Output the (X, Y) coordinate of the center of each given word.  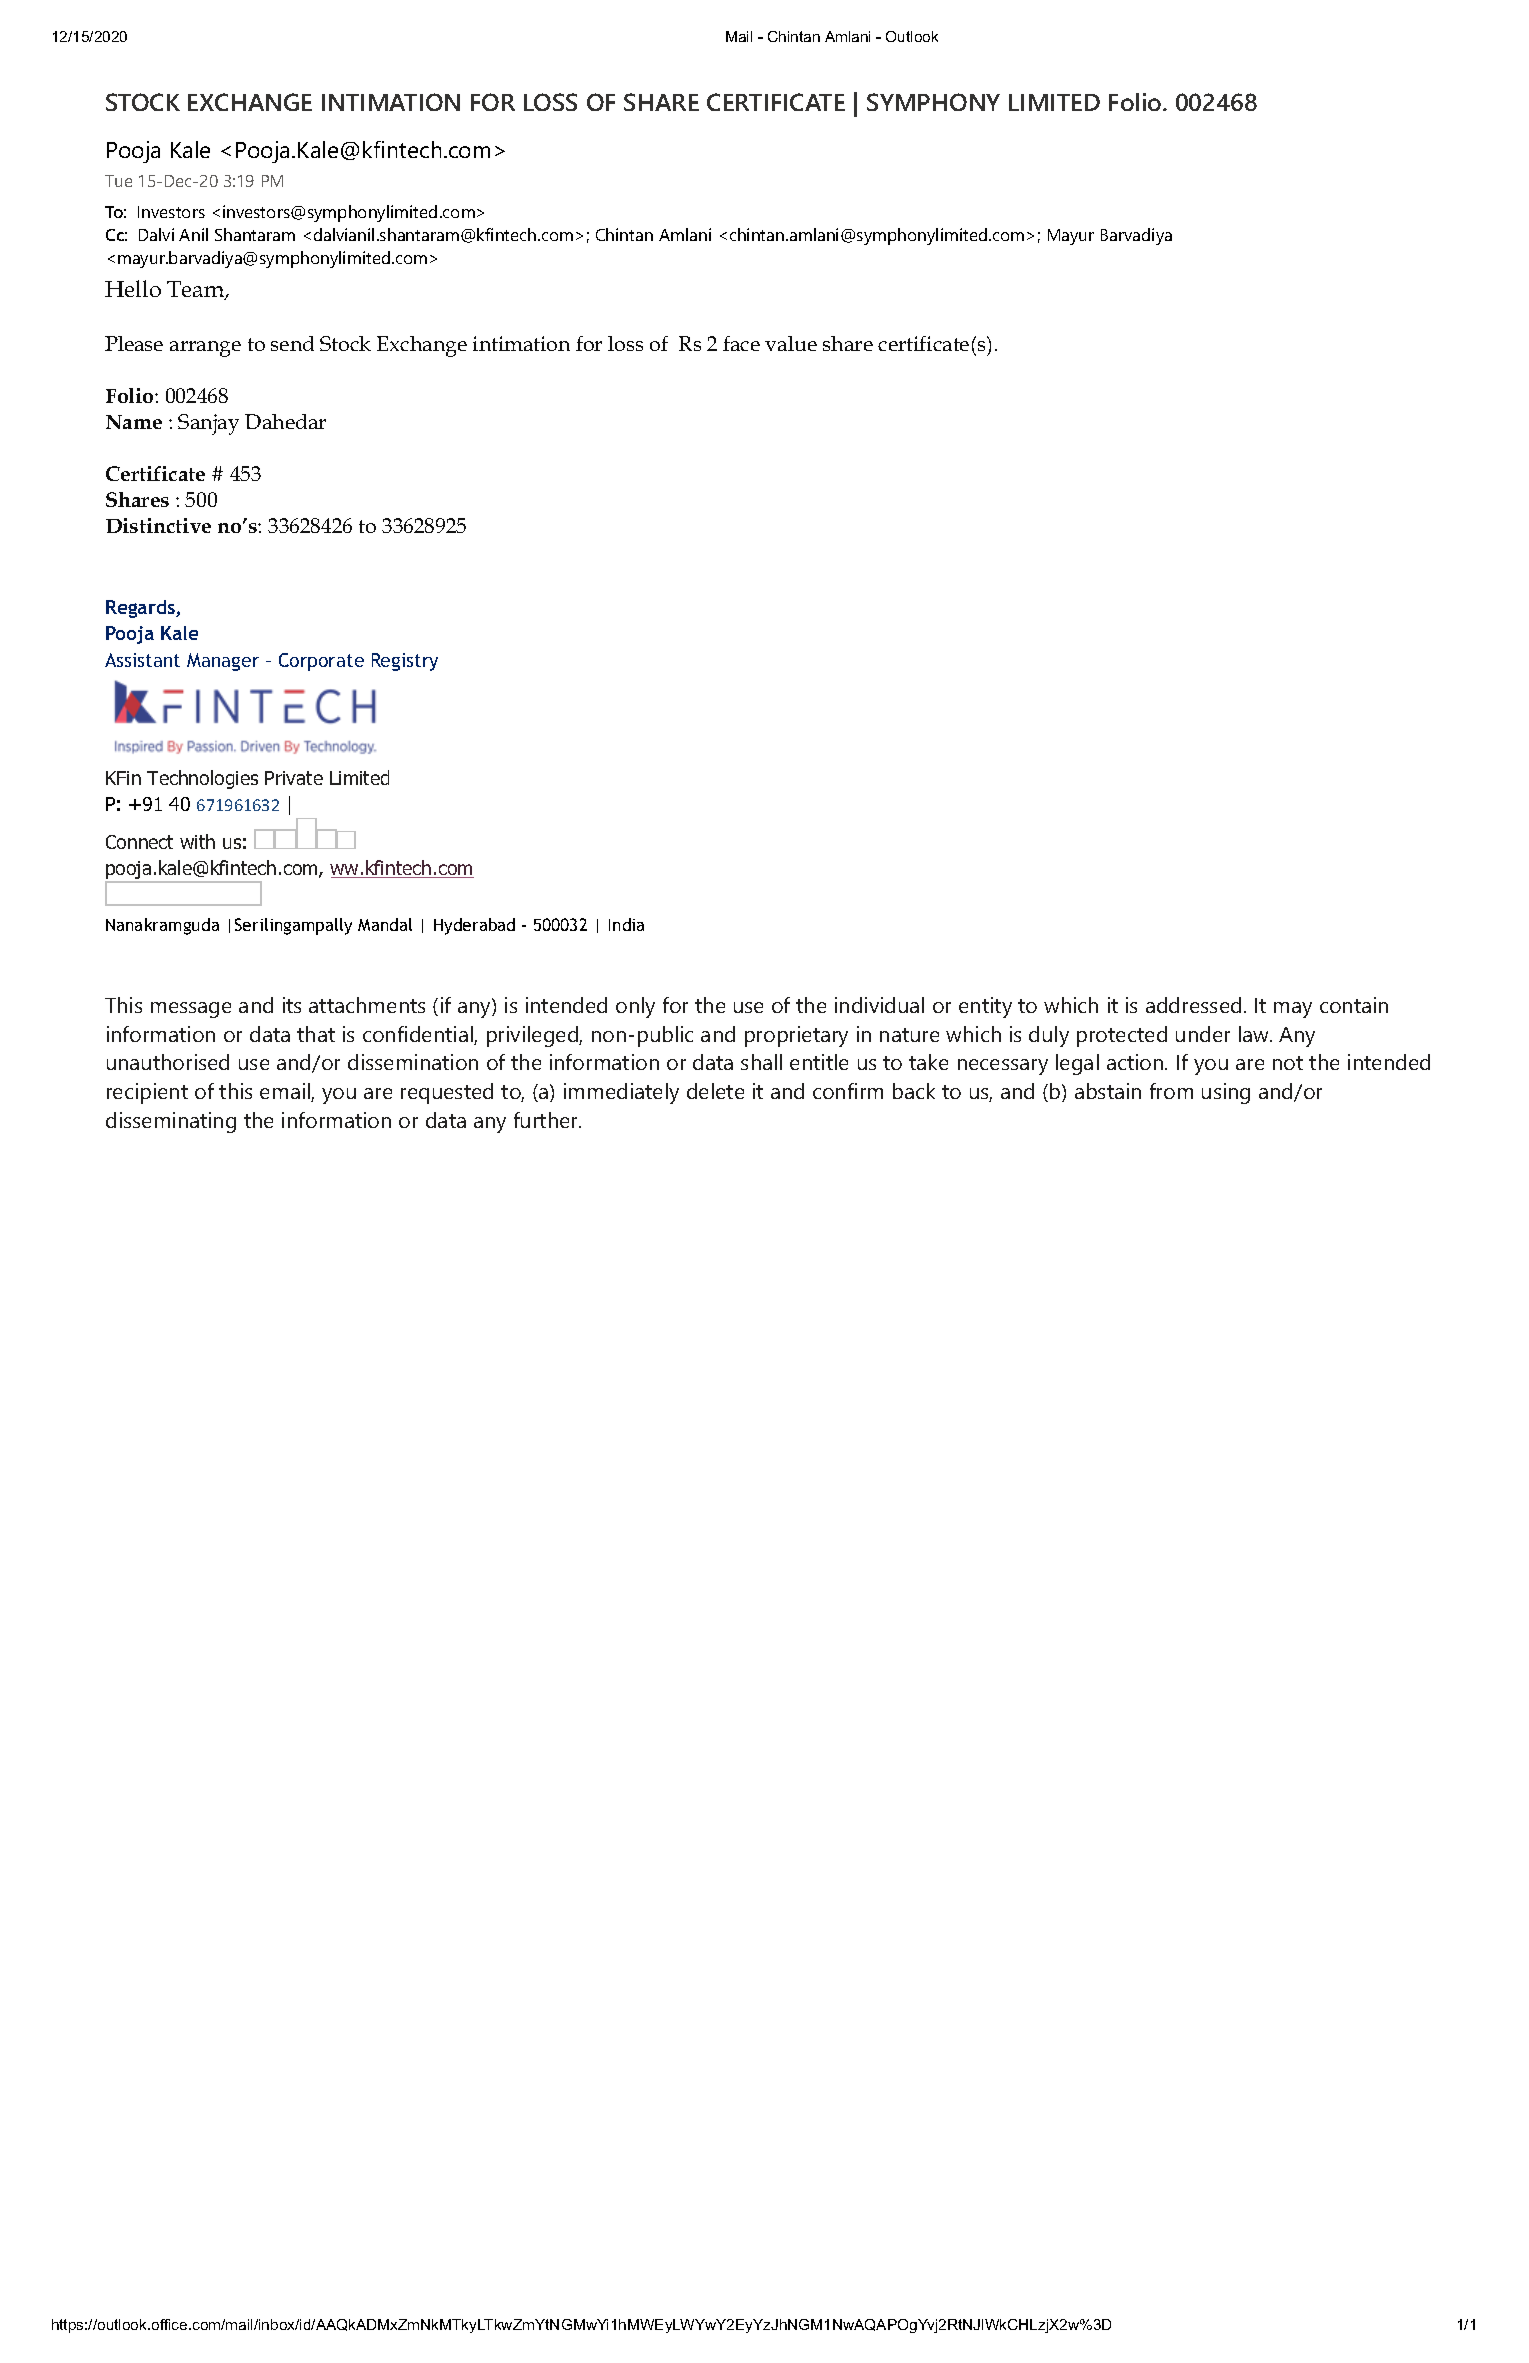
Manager (223, 662)
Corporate (321, 662)
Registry (405, 662)
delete (715, 1091)
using (1226, 1093)
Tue (118, 181)
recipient (147, 1093)
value (791, 343)
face (741, 343)
